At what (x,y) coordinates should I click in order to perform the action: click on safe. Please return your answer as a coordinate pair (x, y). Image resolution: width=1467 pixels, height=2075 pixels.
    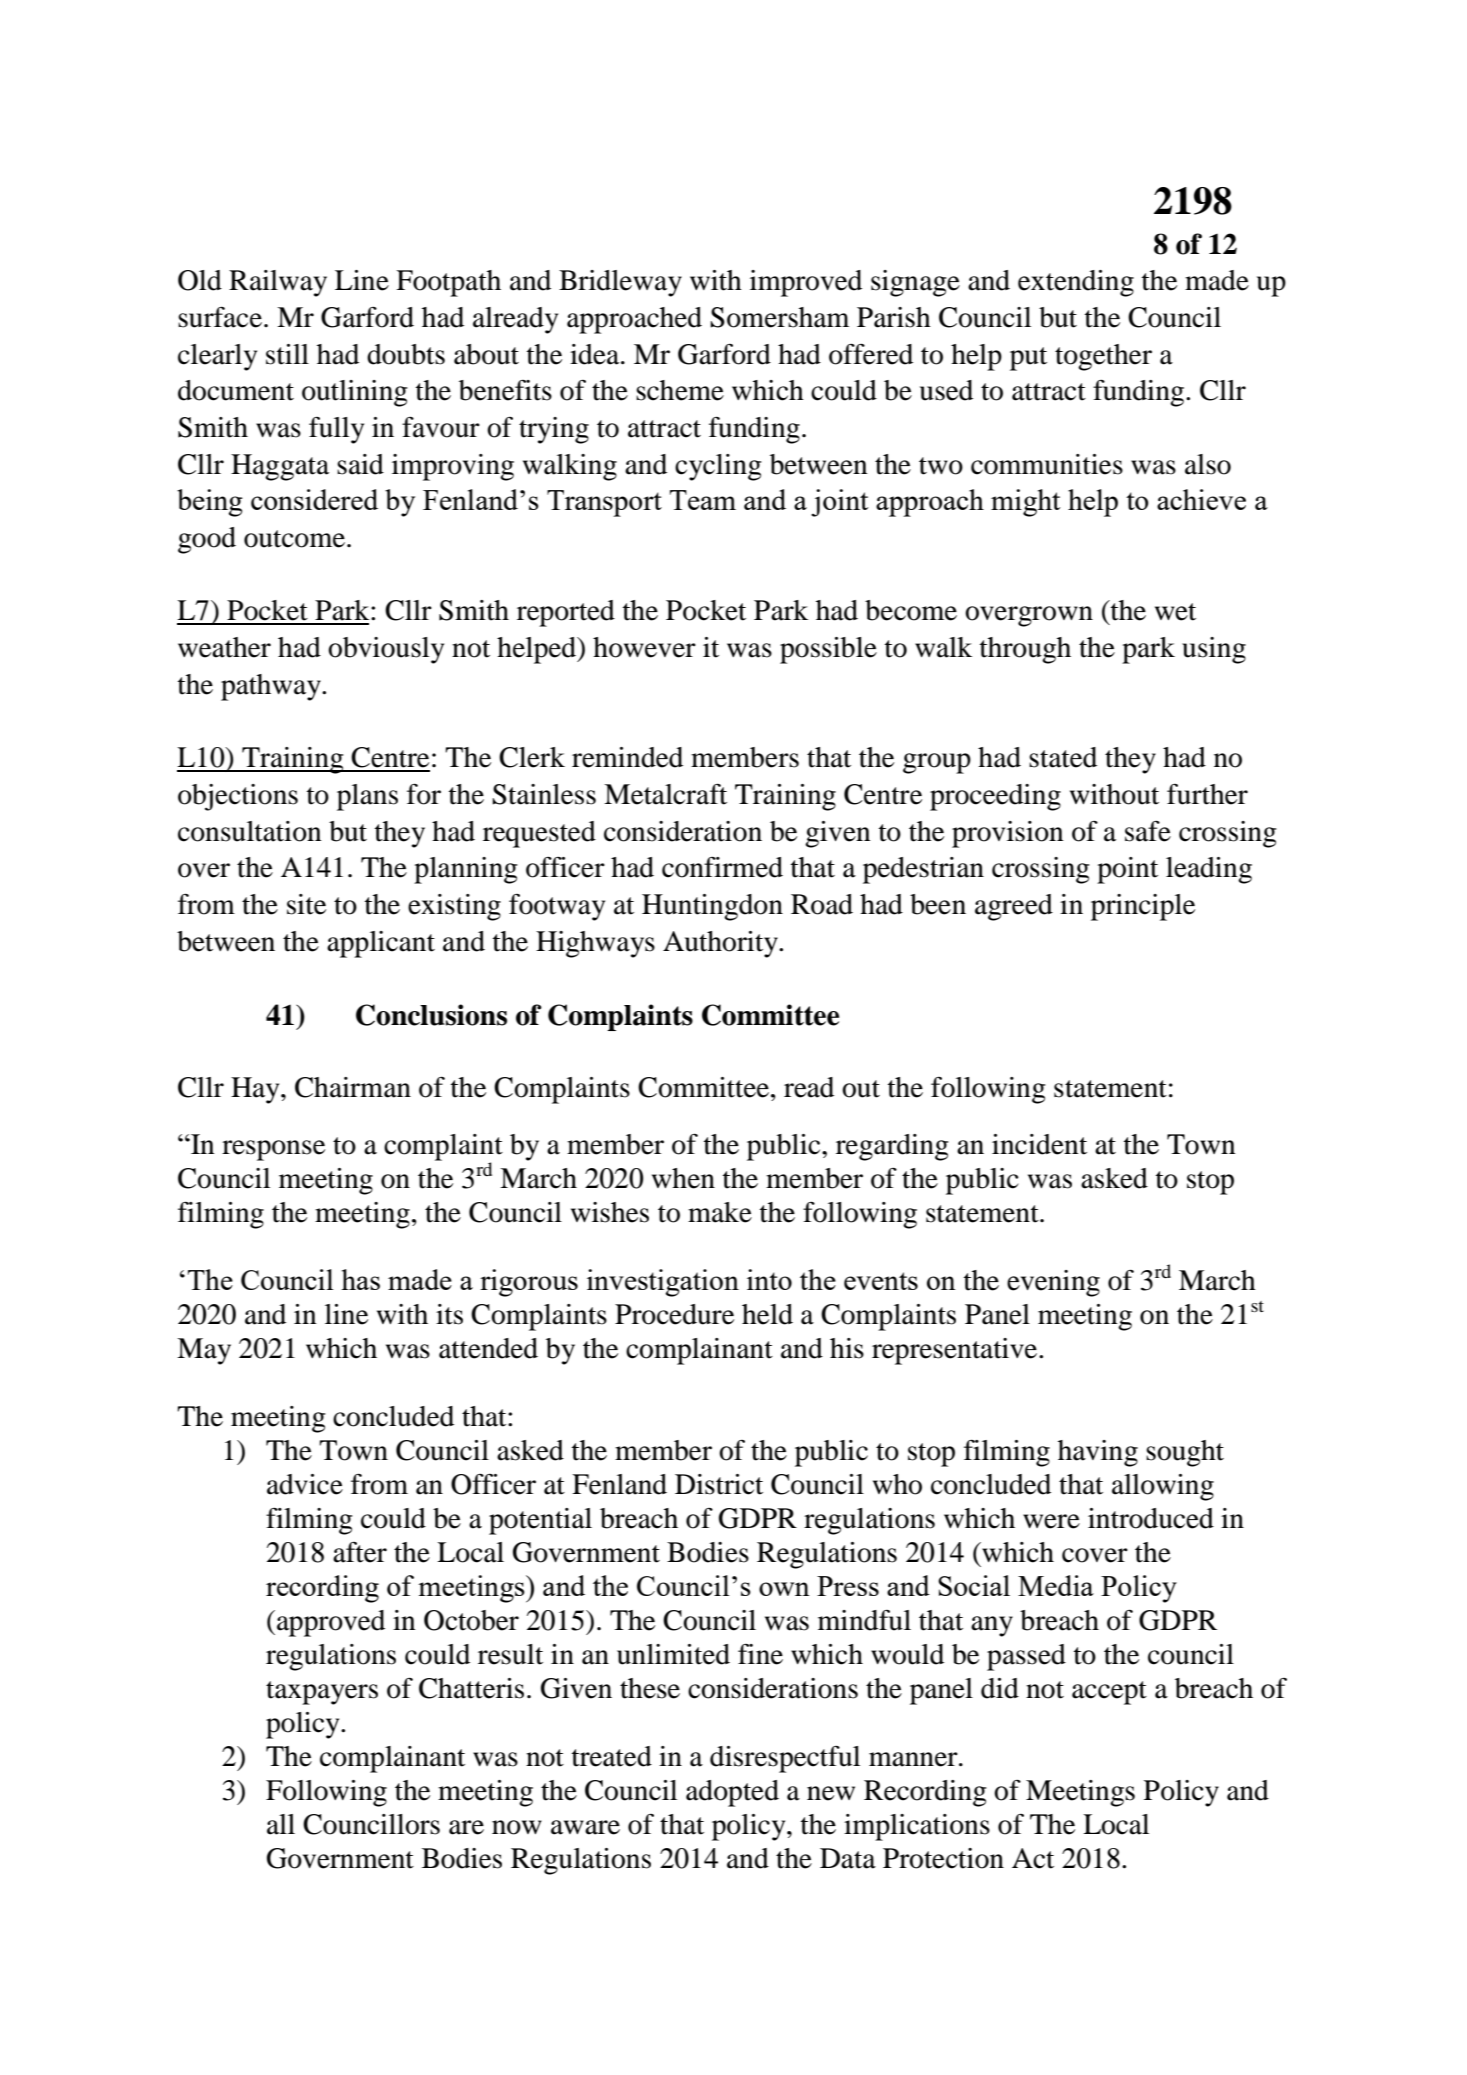
    Looking at the image, I should click on (1148, 831).
